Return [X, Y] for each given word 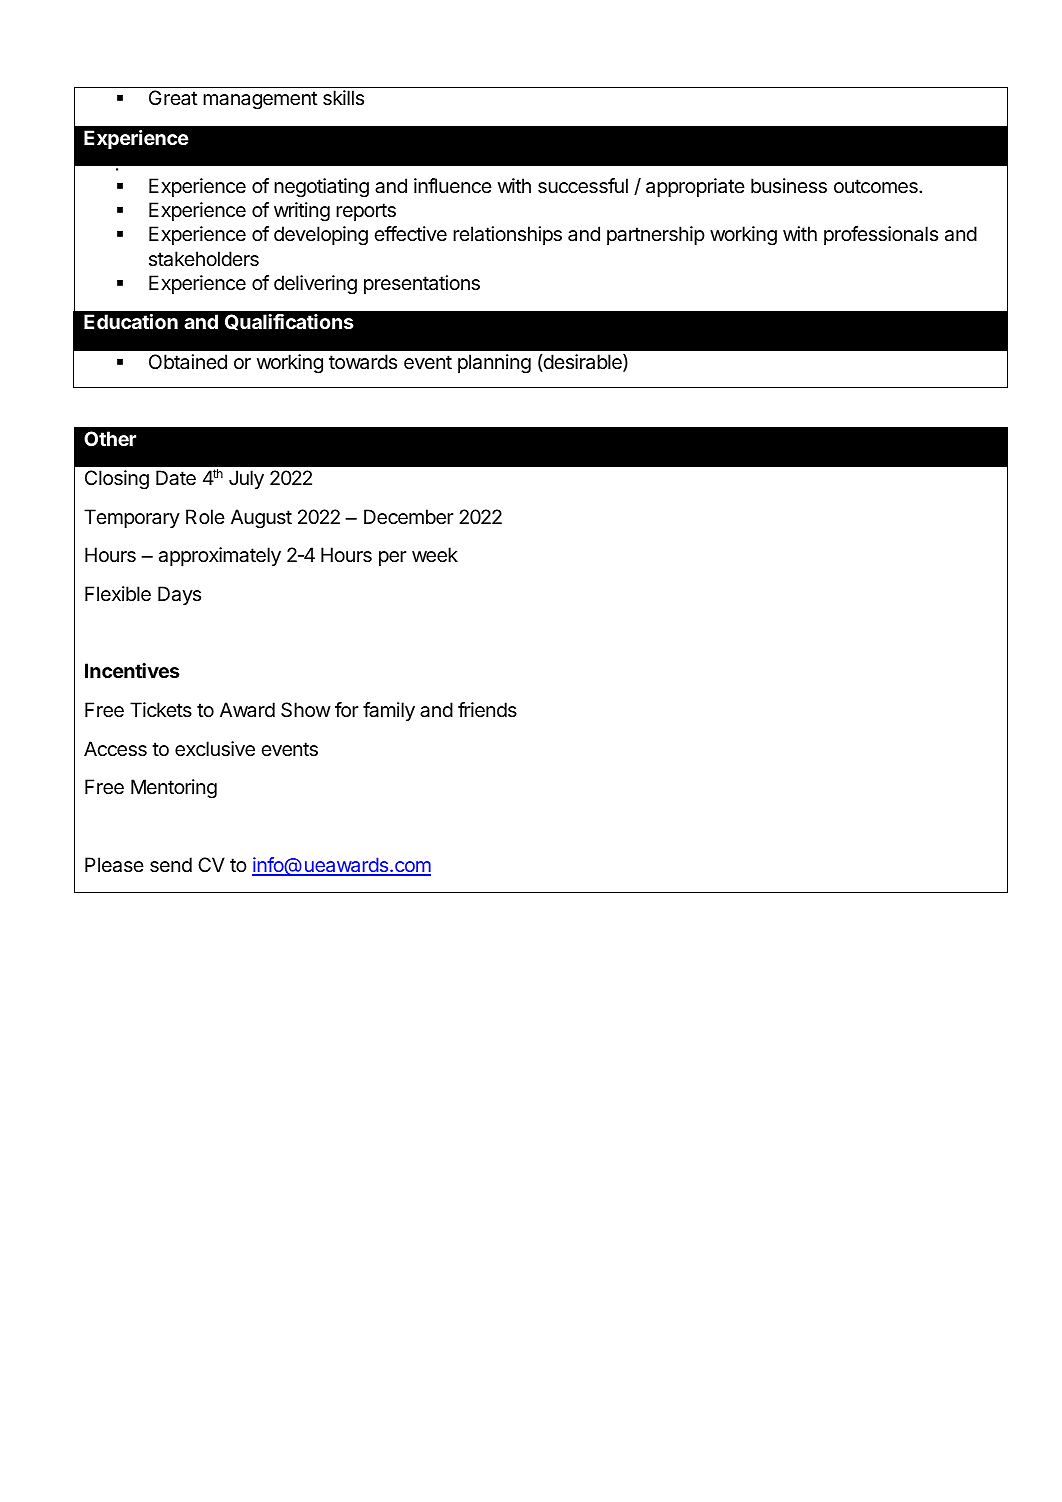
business [789, 186]
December [409, 517]
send [171, 865]
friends [487, 710]
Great [173, 97]
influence [453, 185]
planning [494, 364]
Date [176, 478]
